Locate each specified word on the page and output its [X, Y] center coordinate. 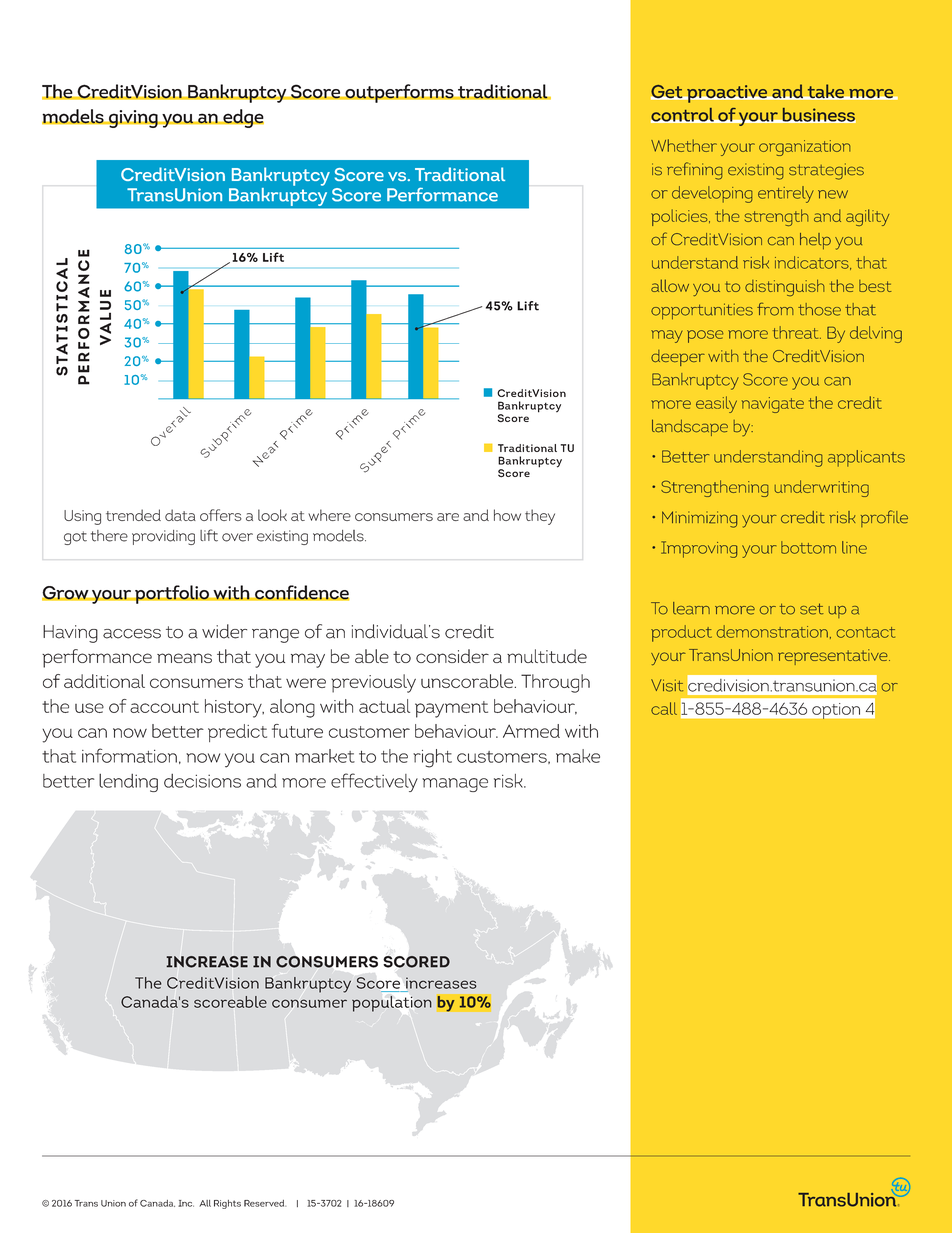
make [578, 756]
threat [797, 332]
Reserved [265, 1203]
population [392, 1004]
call [664, 708]
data [180, 515]
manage [455, 785]
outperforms [399, 93]
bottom [808, 547]
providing [163, 537]
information [129, 755]
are [448, 517]
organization [804, 148]
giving [133, 119]
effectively [374, 782]
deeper [678, 358]
